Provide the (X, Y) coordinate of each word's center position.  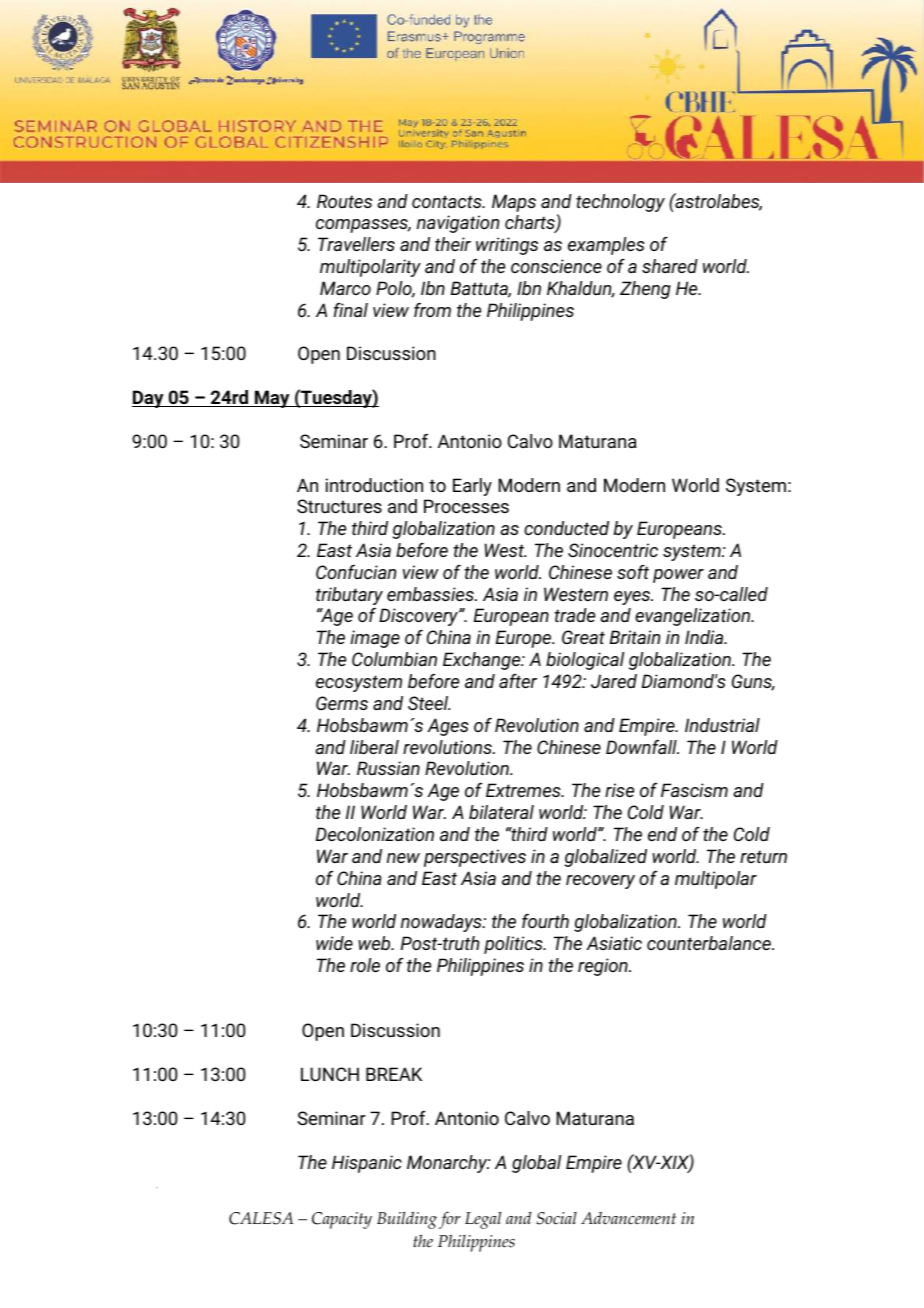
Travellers (356, 244)
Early (472, 487)
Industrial (722, 725)
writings (507, 246)
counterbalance (710, 943)
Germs (342, 703)
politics (514, 945)
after (518, 681)
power (678, 576)
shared (670, 266)
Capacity (342, 1220)
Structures (339, 506)
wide (334, 943)
